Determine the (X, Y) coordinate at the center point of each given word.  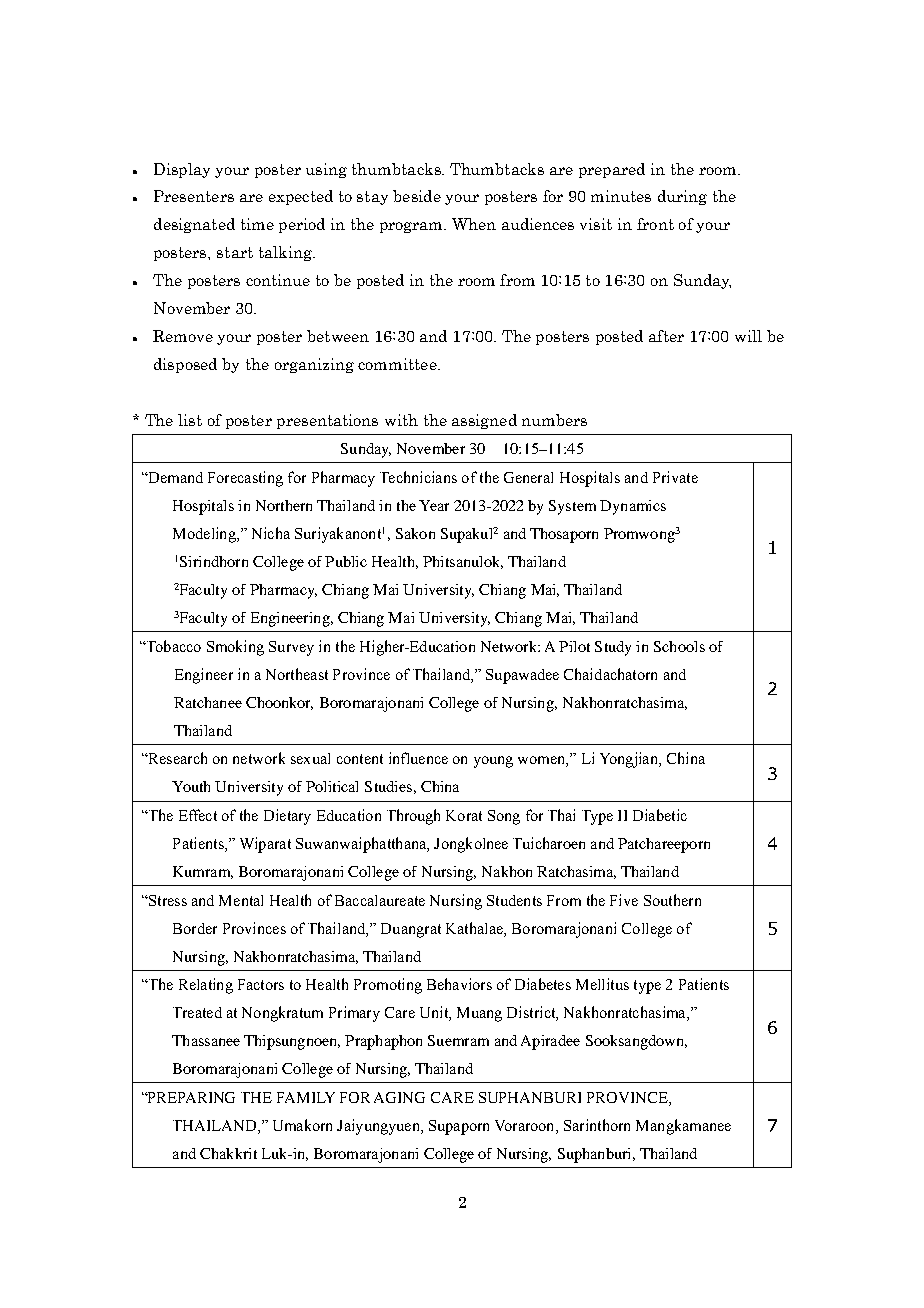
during (682, 197)
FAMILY (306, 1097)
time (257, 224)
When (474, 224)
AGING (399, 1097)
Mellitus (602, 984)
